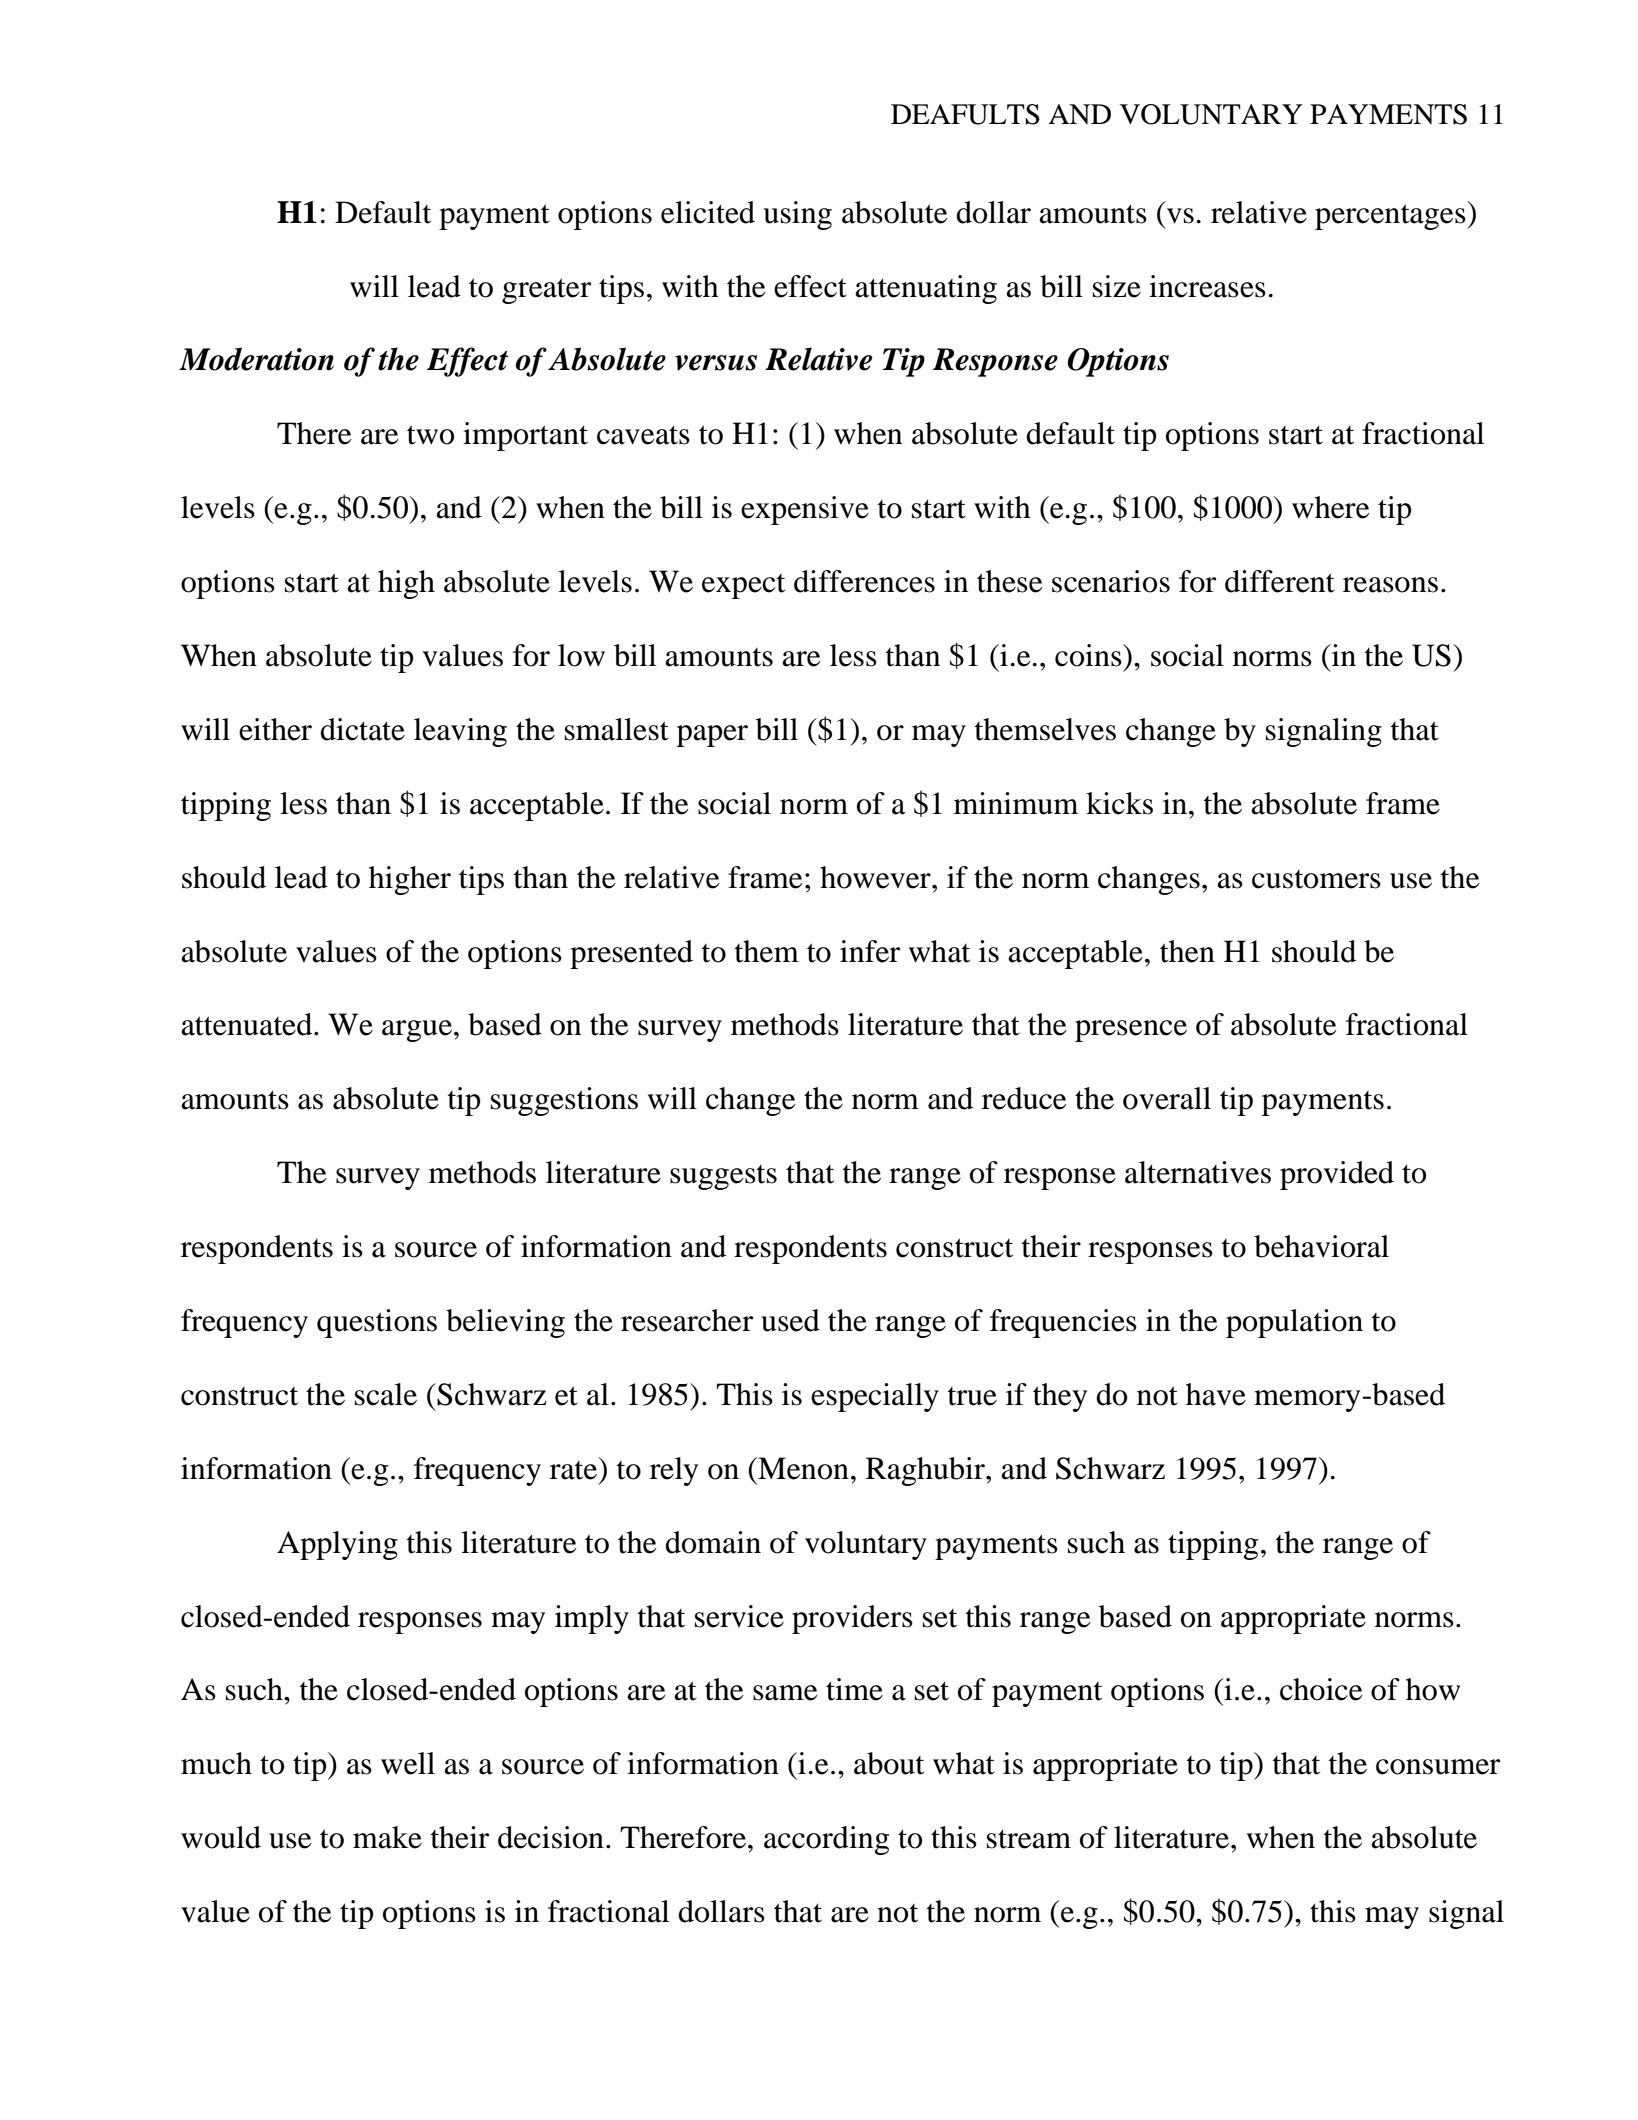  I want to click on Moderation, so click(256, 359).
